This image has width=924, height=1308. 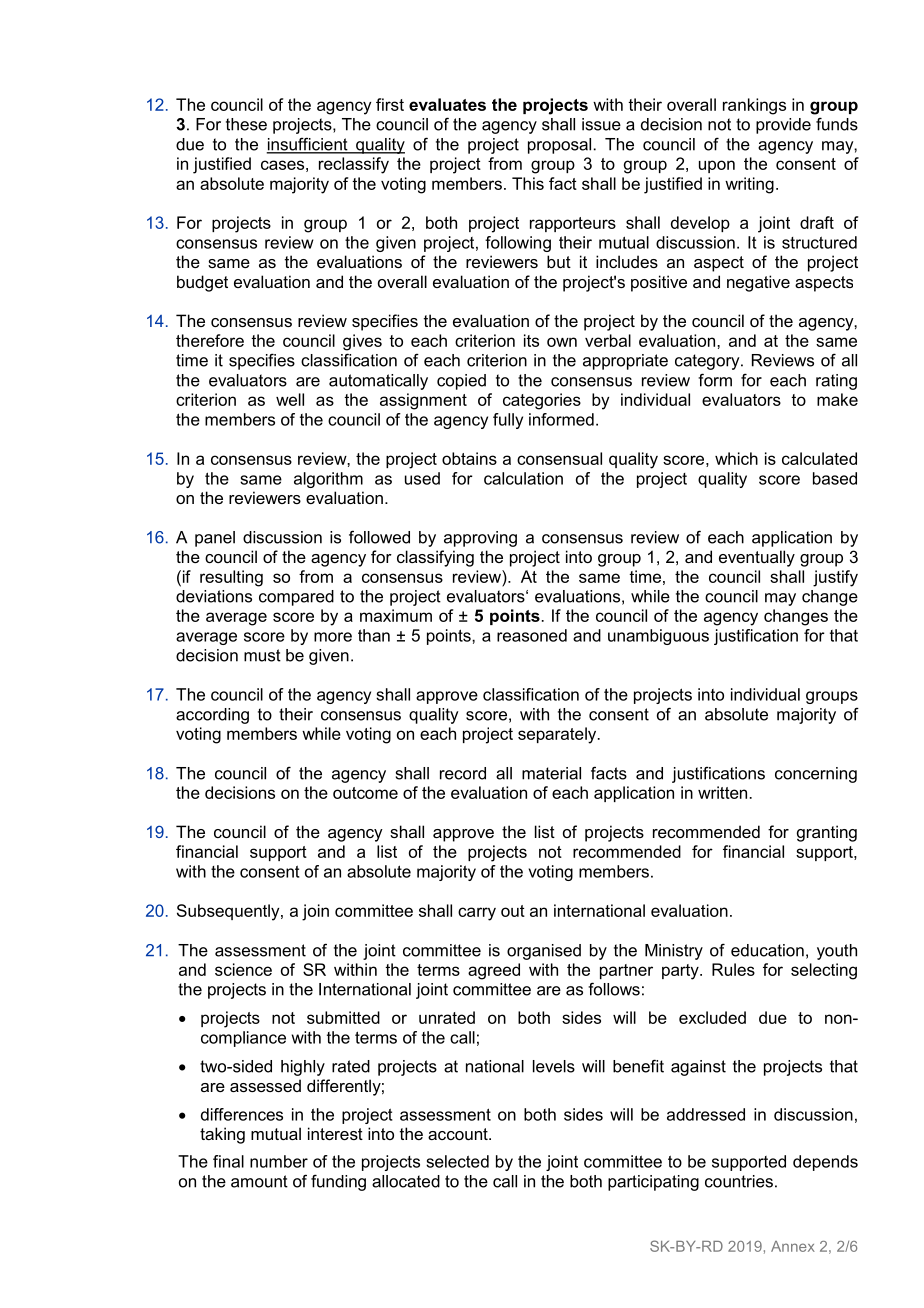 What do you see at coordinates (767, 950) in the image?
I see `education` at bounding box center [767, 950].
